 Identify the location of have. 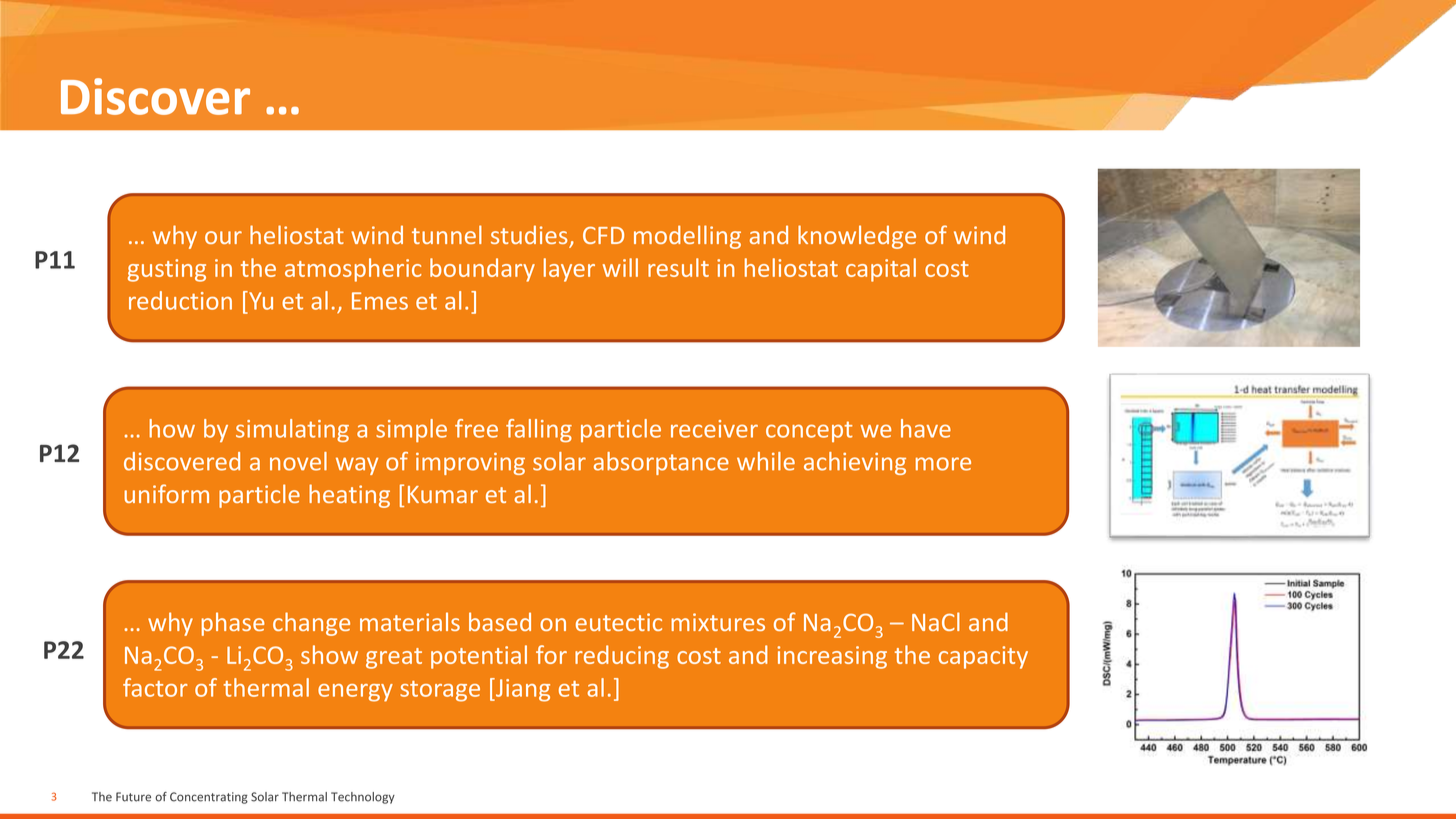
(926, 428).
